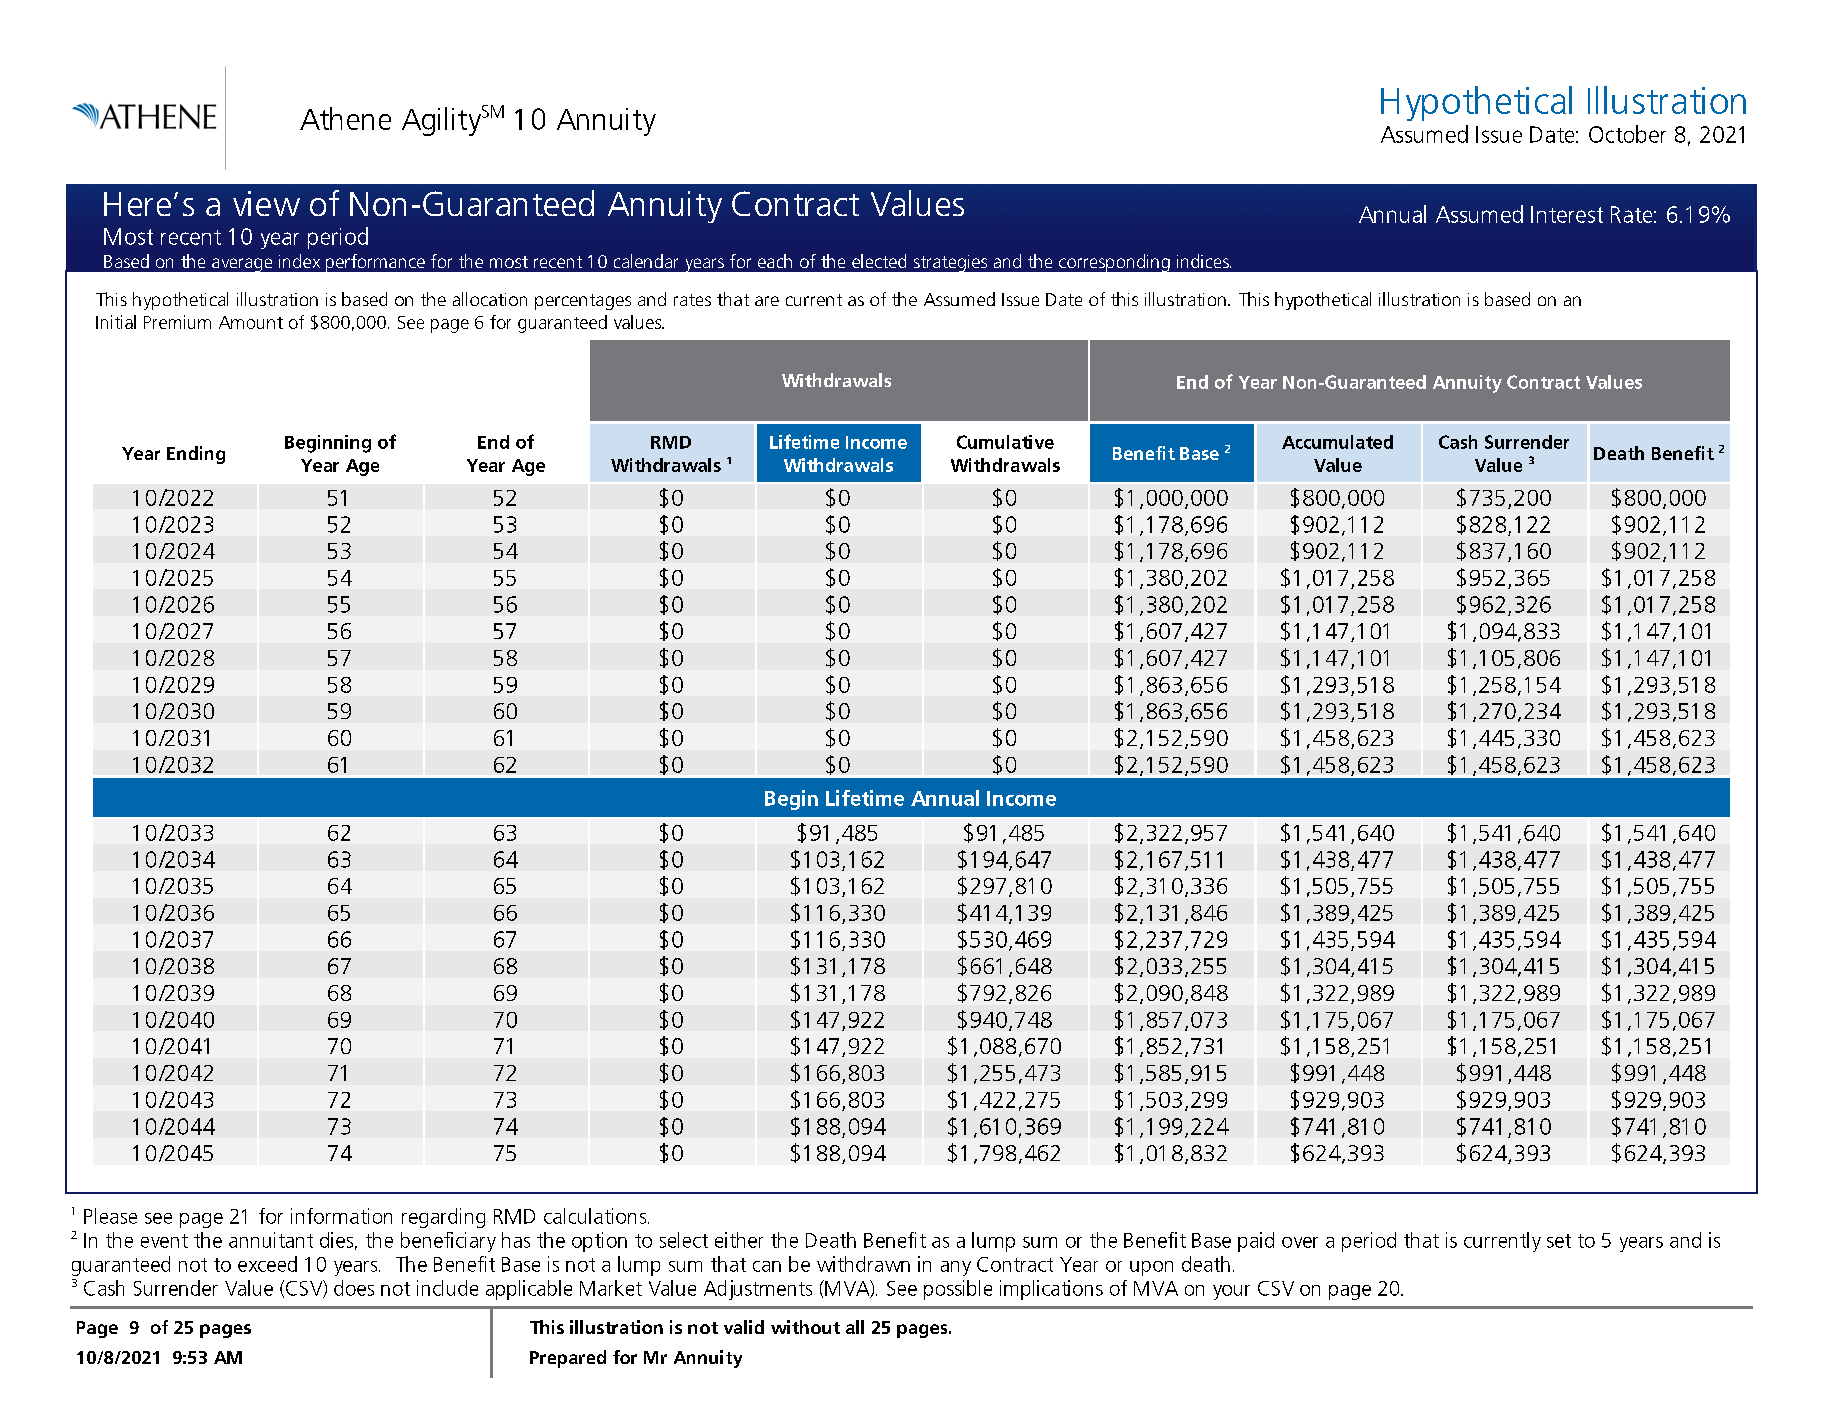 This document has height=1409, width=1823. I want to click on without, so click(805, 1327).
